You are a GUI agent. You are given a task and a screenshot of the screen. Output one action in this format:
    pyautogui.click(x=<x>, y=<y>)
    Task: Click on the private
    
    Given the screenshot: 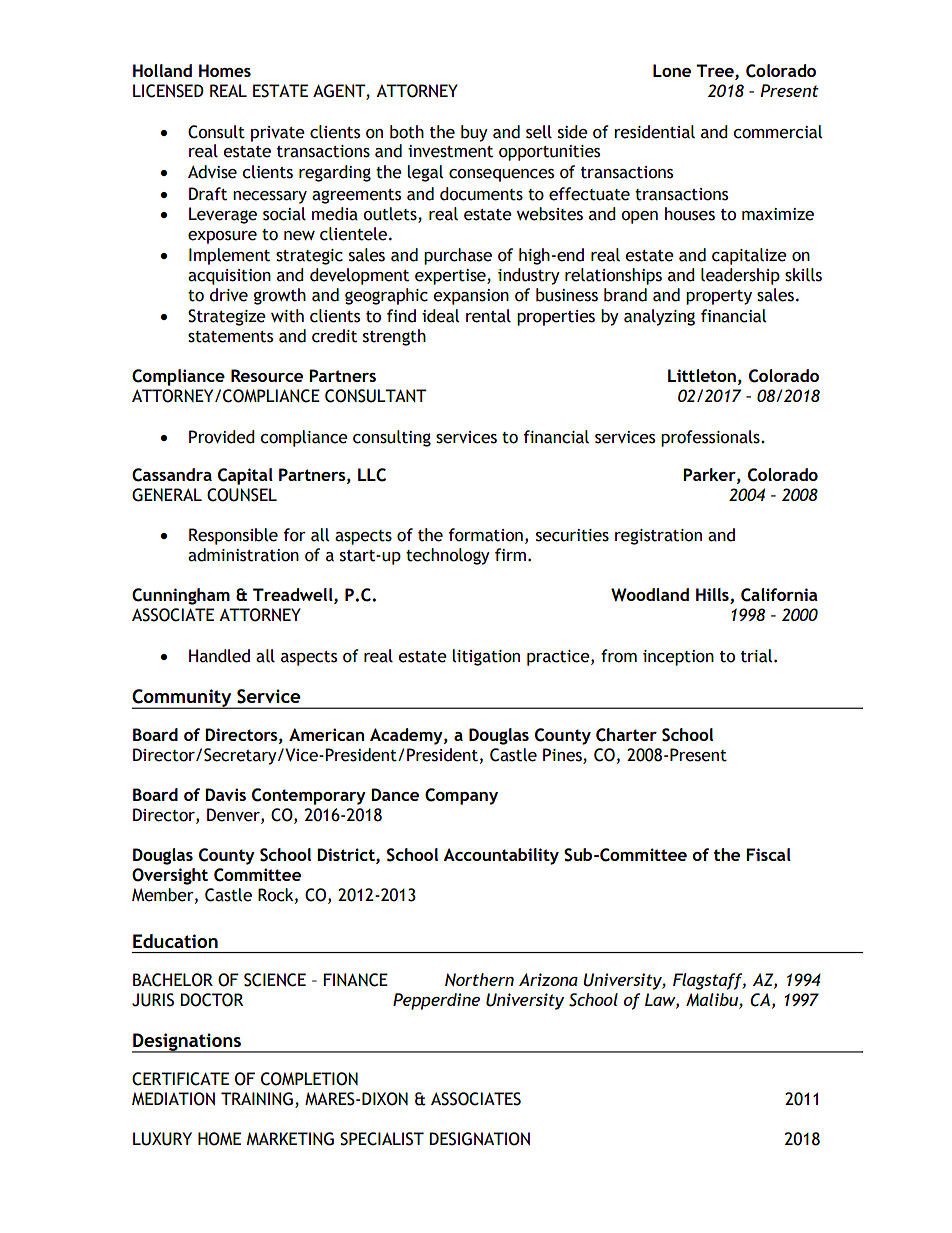 What is the action you would take?
    pyautogui.click(x=278, y=134)
